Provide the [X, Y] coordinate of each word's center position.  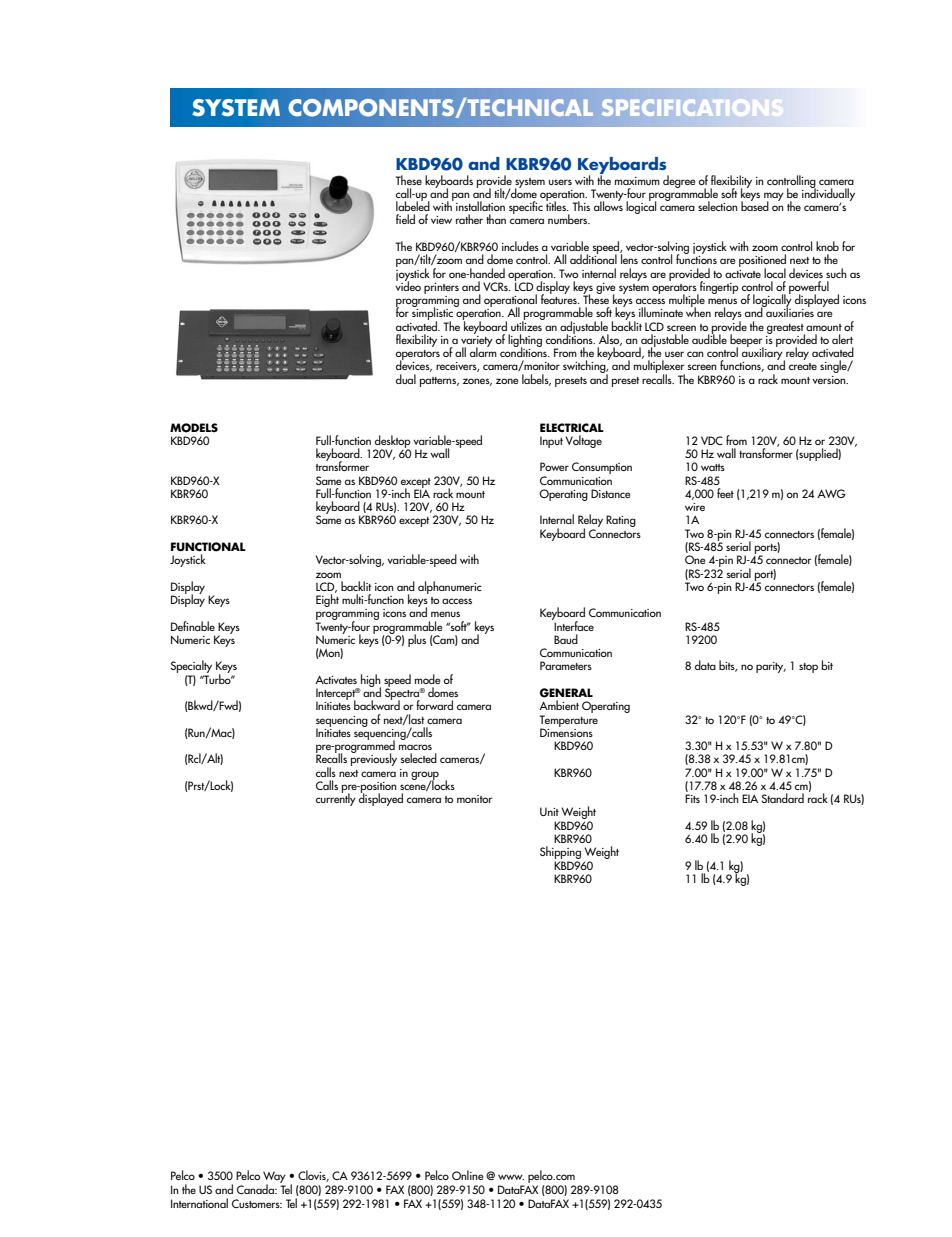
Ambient [559, 705]
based [755, 205]
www [511, 1177]
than [496, 219]
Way [274, 1178]
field [405, 219]
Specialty [191, 668]
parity [771, 667]
